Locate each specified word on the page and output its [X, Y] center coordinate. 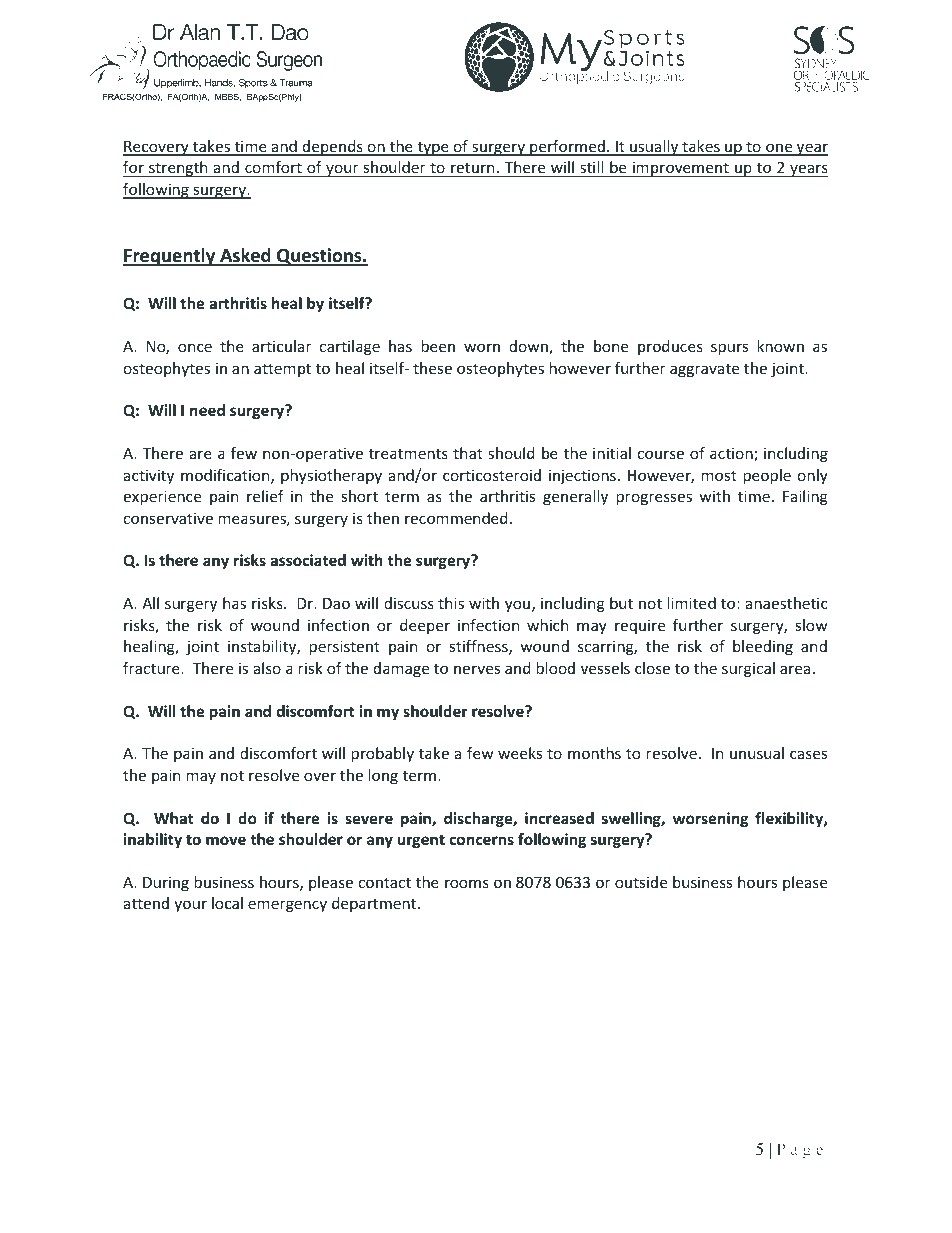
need [207, 410]
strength [178, 169]
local [227, 903]
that [468, 453]
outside [641, 882]
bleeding [763, 647]
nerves [477, 669]
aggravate [704, 370]
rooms [467, 883]
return [473, 170]
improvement [681, 169]
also [267, 668]
